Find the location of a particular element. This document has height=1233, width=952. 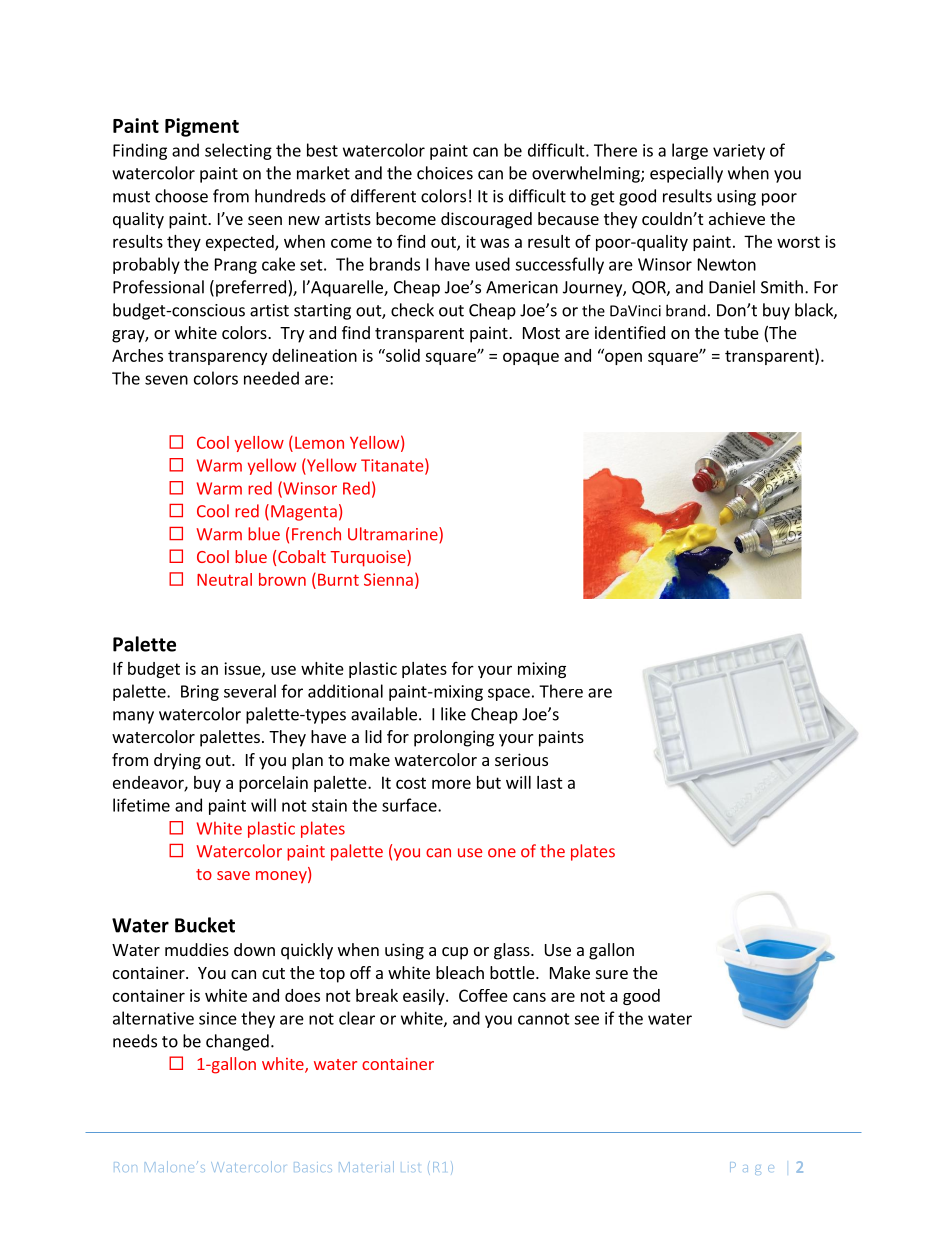

Ron is located at coordinates (125, 1167).
